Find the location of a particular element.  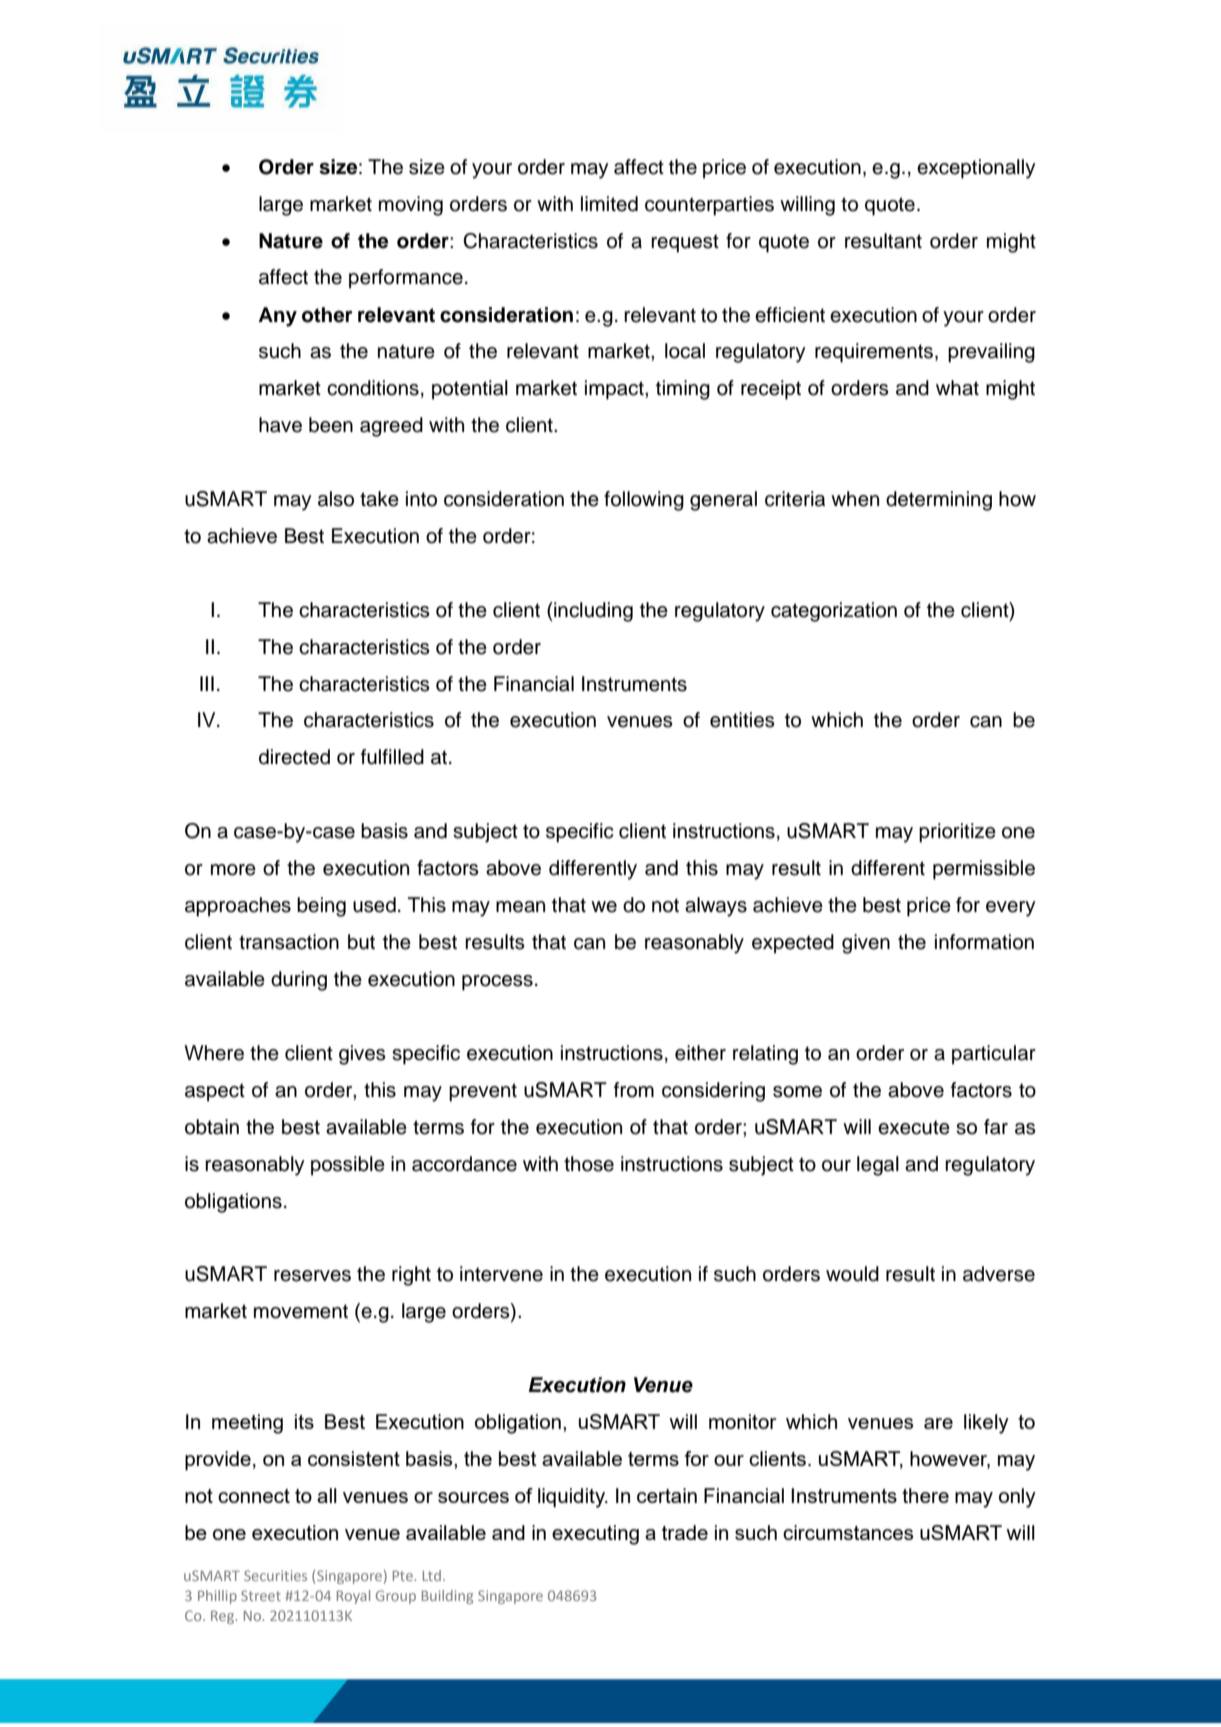

limited is located at coordinates (609, 204).
